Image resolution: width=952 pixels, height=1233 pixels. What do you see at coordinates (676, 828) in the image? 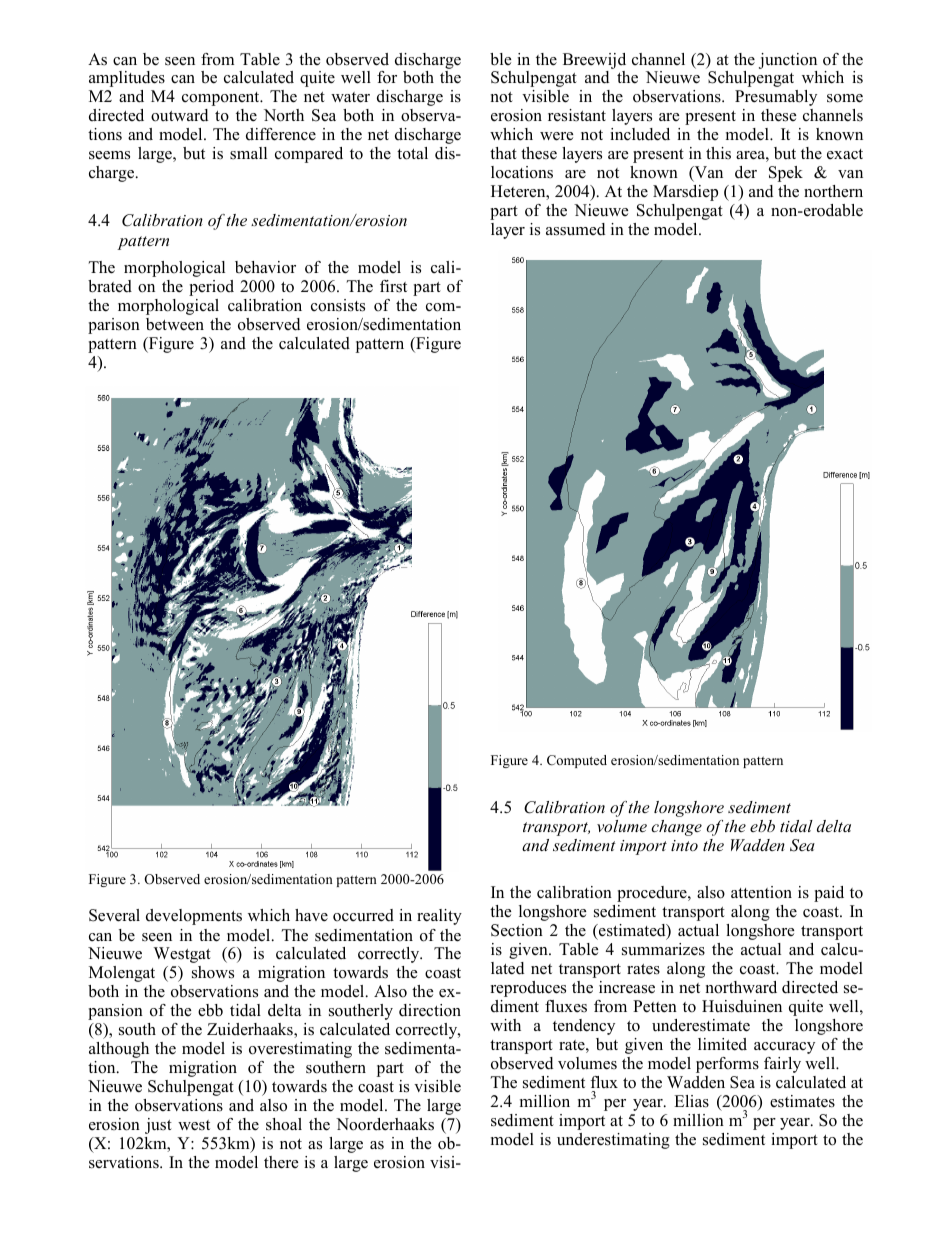
I see `change` at bounding box center [676, 828].
